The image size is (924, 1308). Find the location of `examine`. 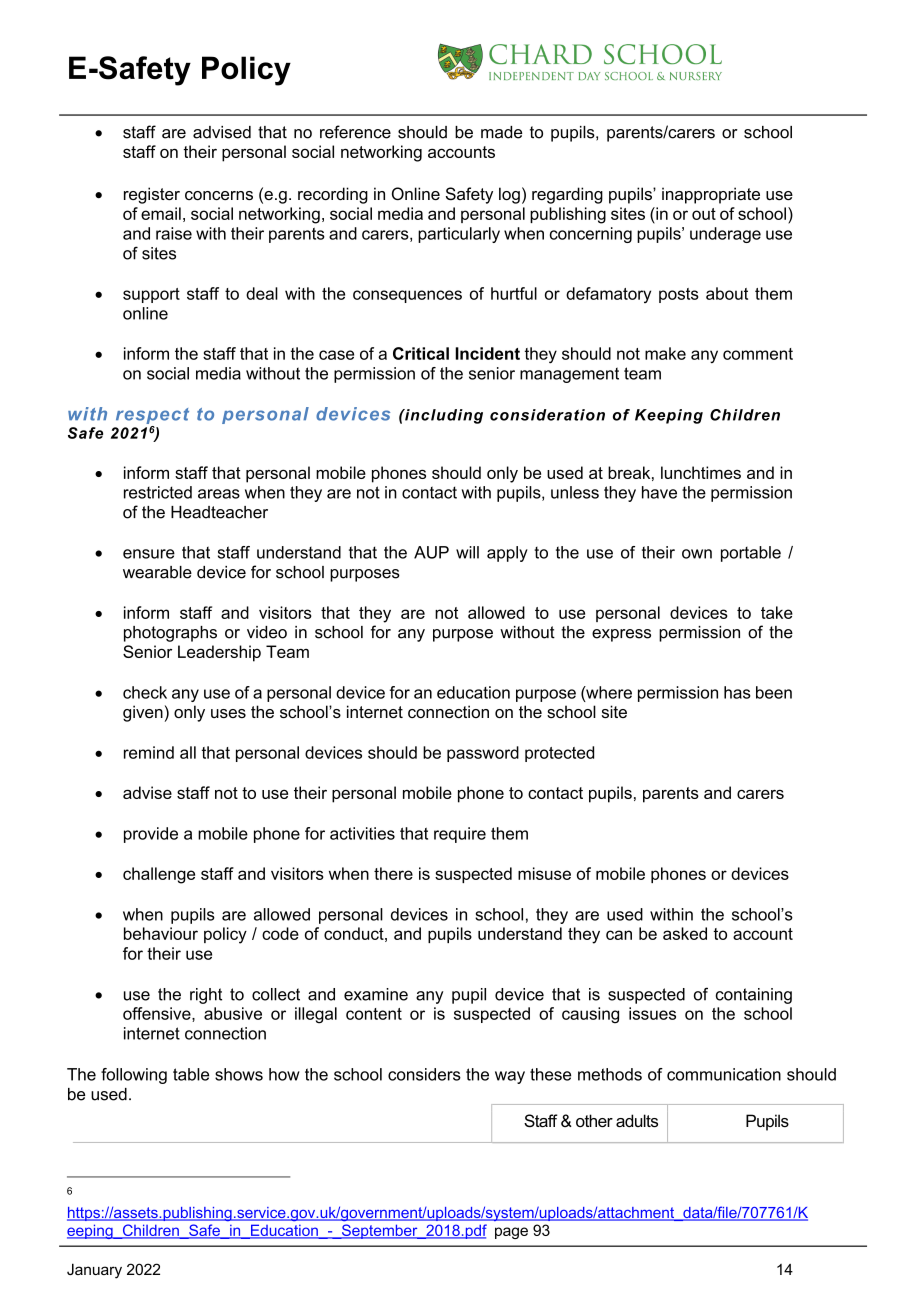

examine is located at coordinates (376, 994).
